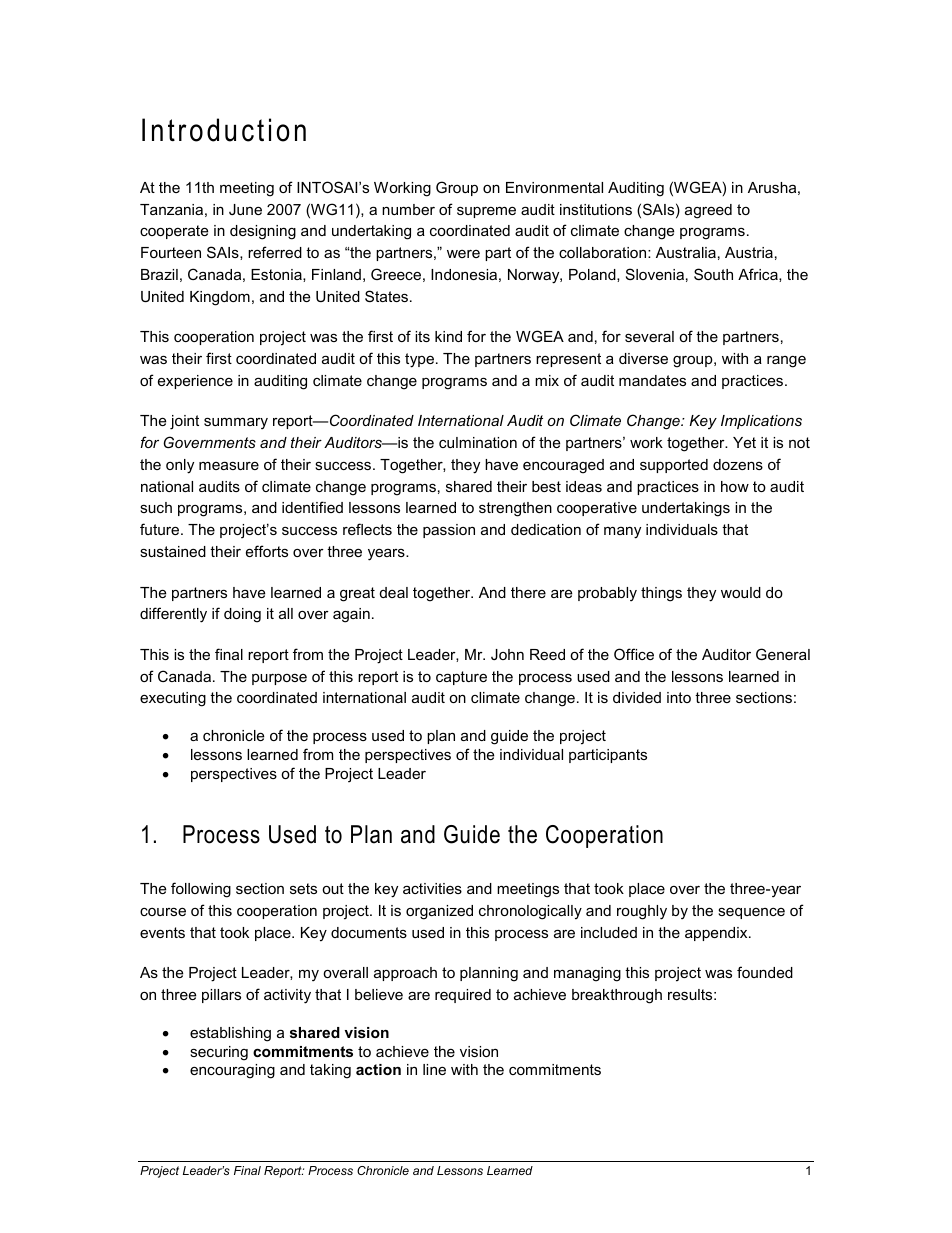 Image resolution: width=952 pixels, height=1233 pixels. What do you see at coordinates (245, 209) in the image?
I see `June` at bounding box center [245, 209].
